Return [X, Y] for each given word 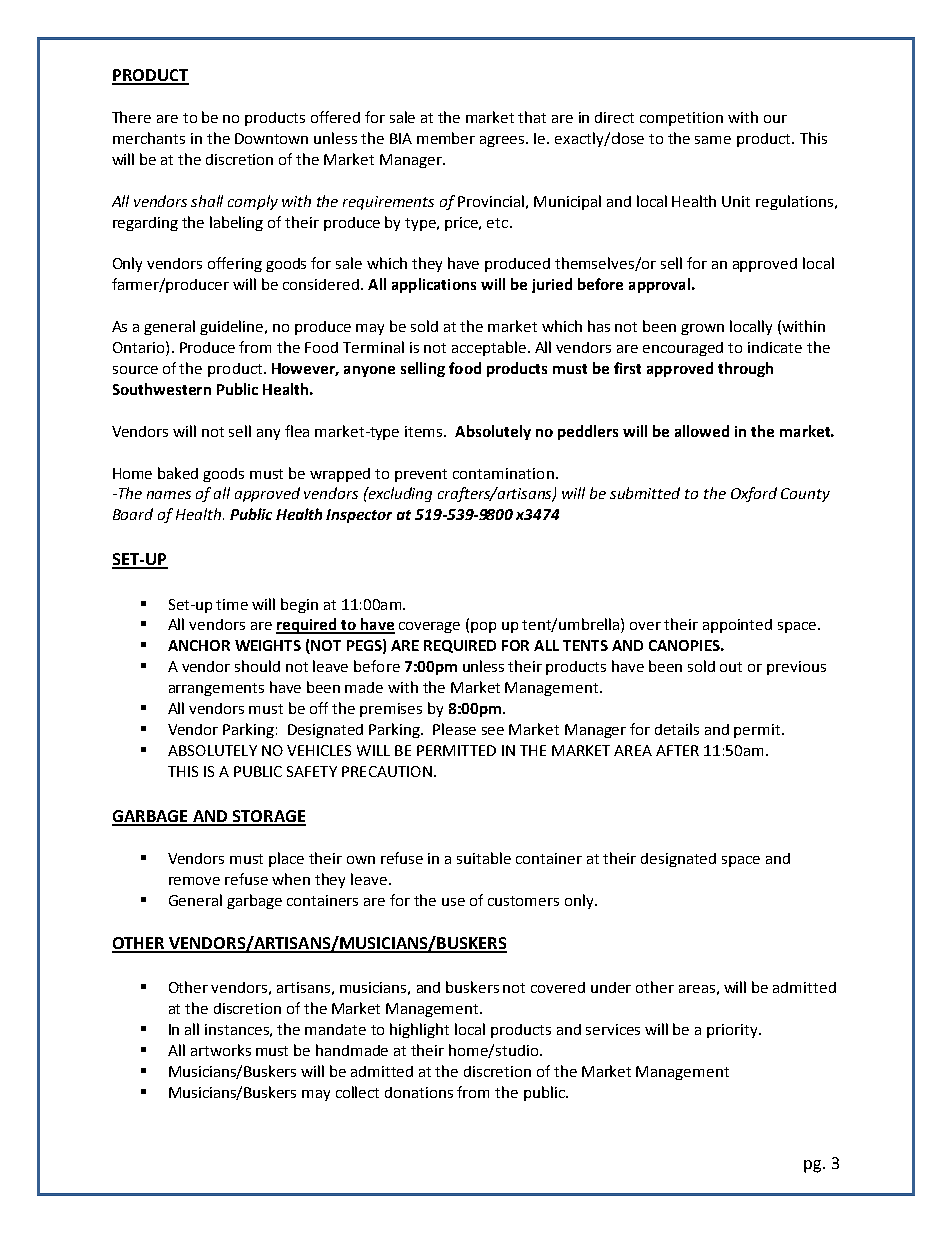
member [446, 138]
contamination [503, 473]
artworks [221, 1050]
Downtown [271, 138]
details [677, 729]
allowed [702, 431]
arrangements [216, 689]
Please [454, 729]
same [713, 140]
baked [178, 473]
